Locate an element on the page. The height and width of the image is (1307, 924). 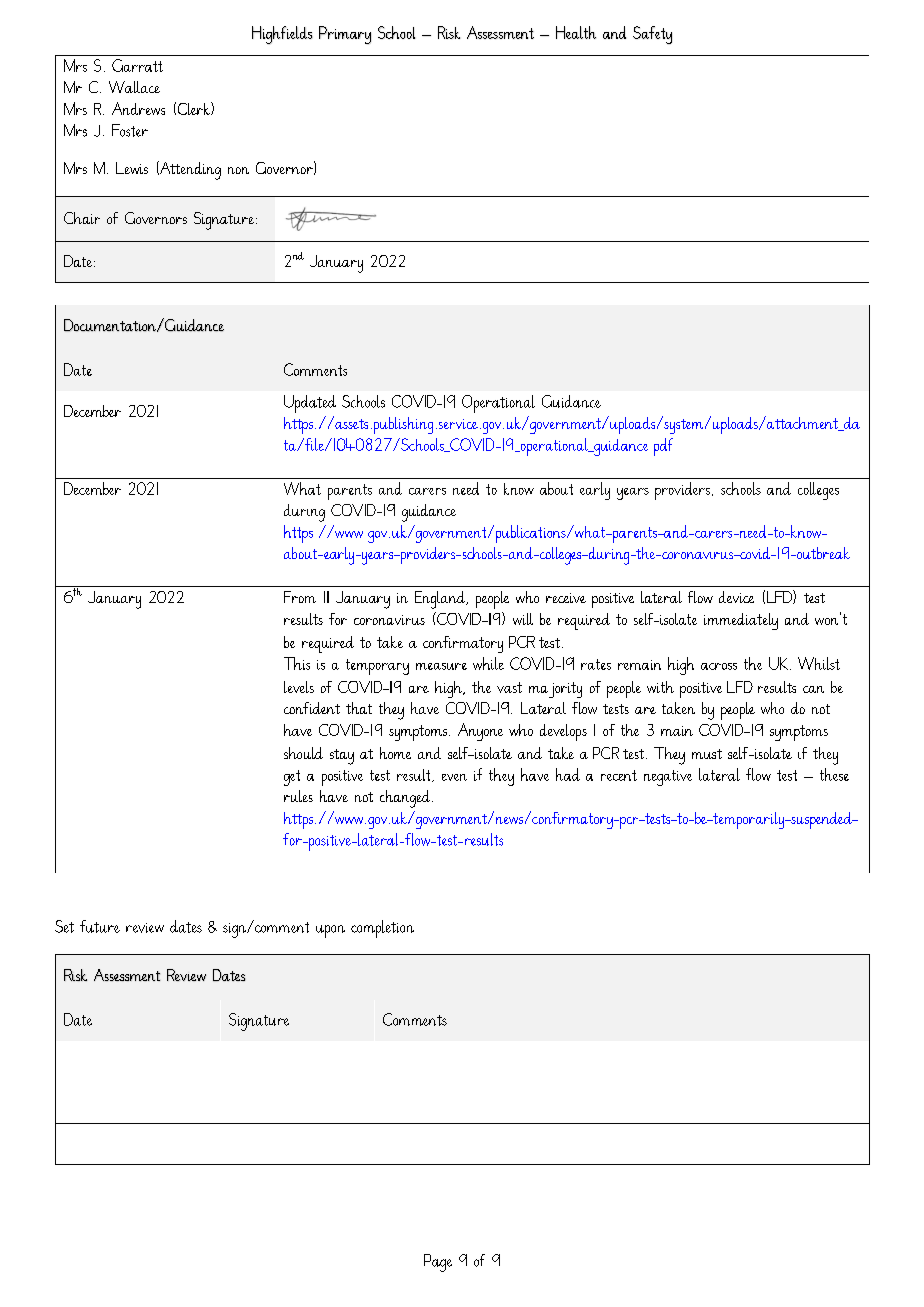
completion is located at coordinates (382, 929).
